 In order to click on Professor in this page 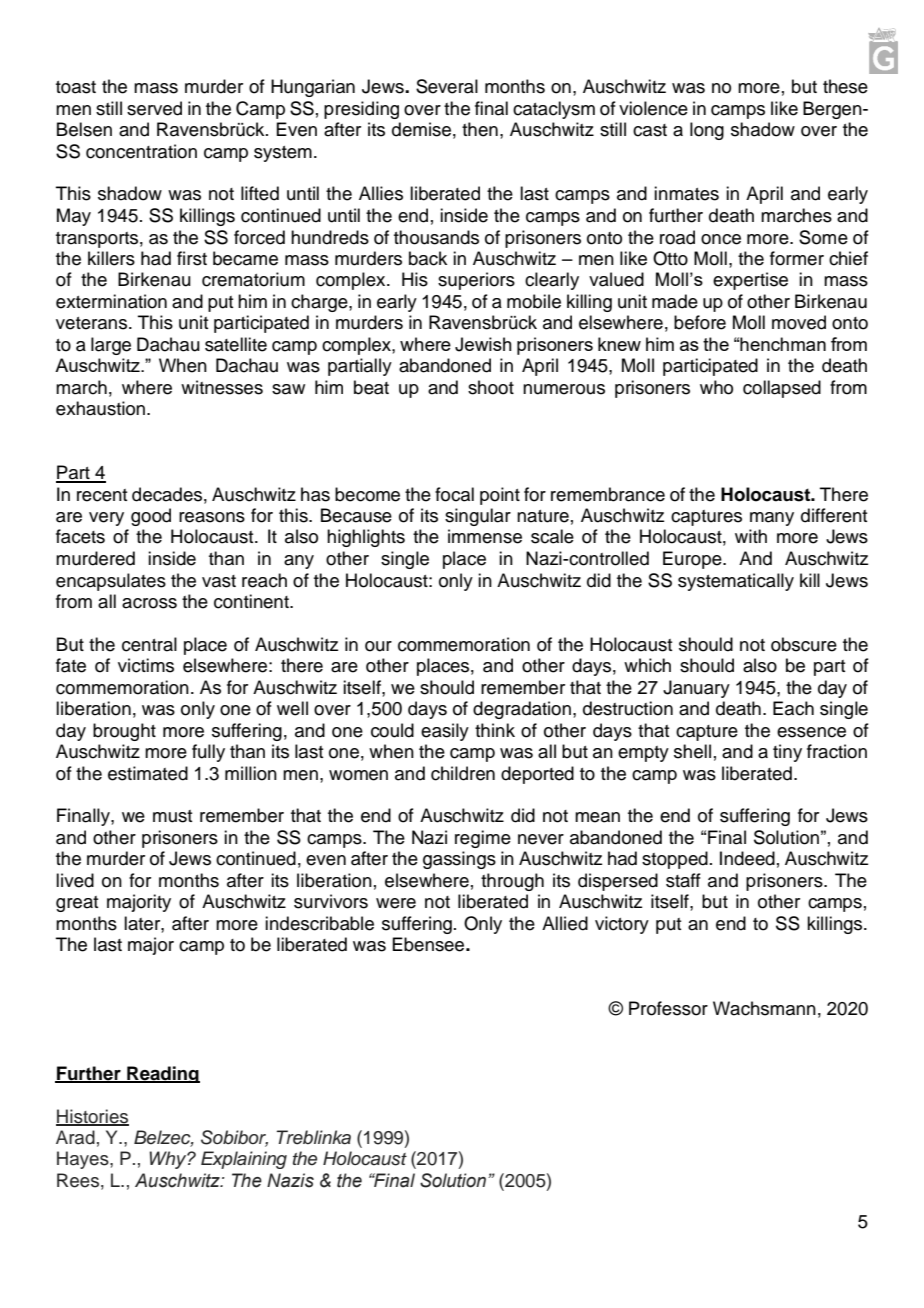, I will do `click(668, 1008)`.
